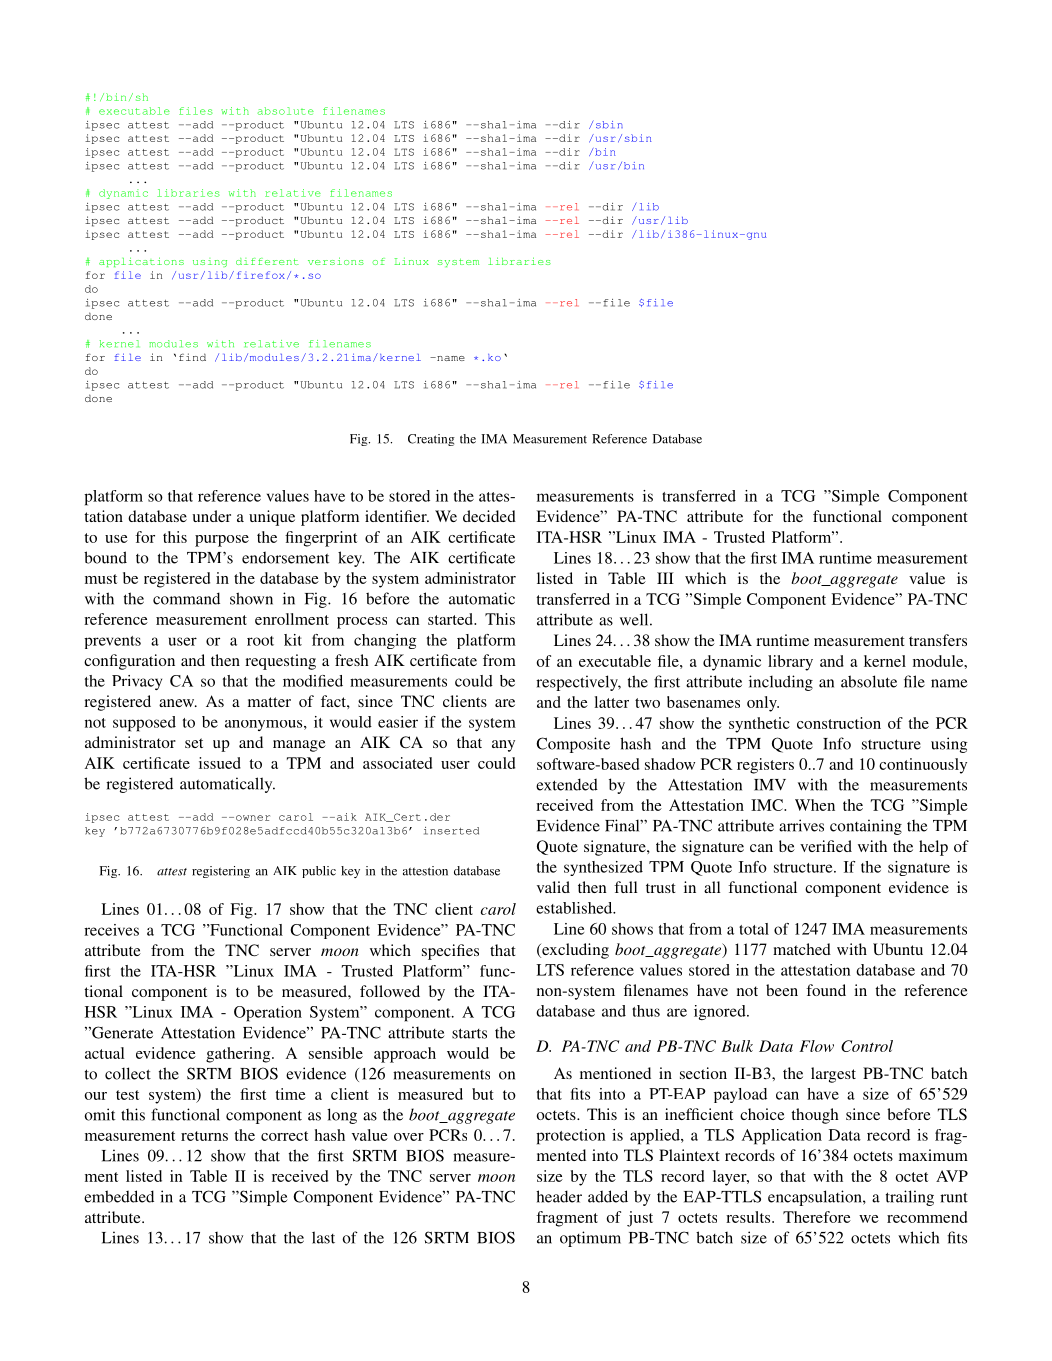 This screenshot has height=1361, width=1052. I want to click on different, so click(267, 261).
